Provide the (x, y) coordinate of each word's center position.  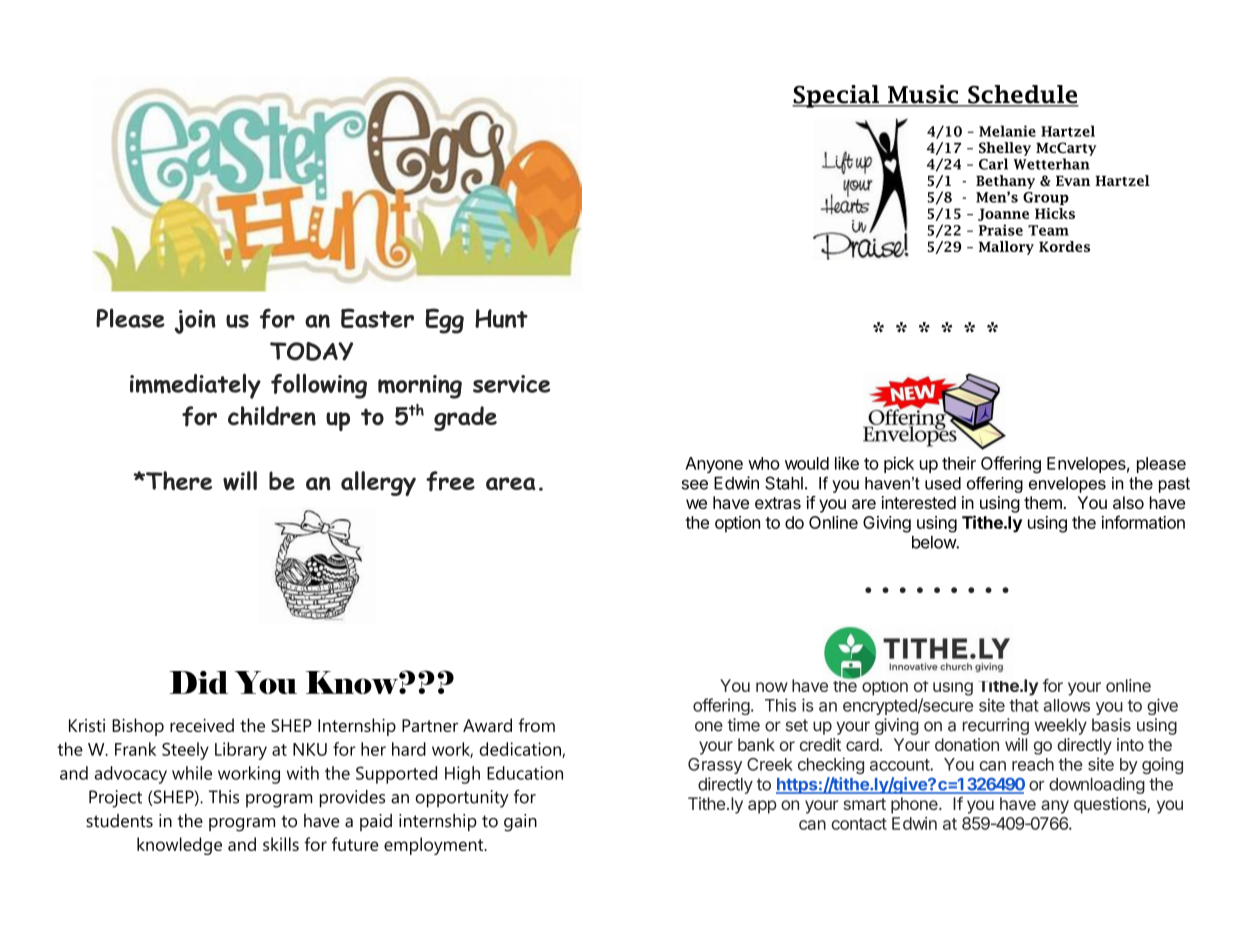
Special (836, 96)
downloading (1097, 785)
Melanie (1007, 131)
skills (281, 844)
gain (520, 823)
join (195, 322)
